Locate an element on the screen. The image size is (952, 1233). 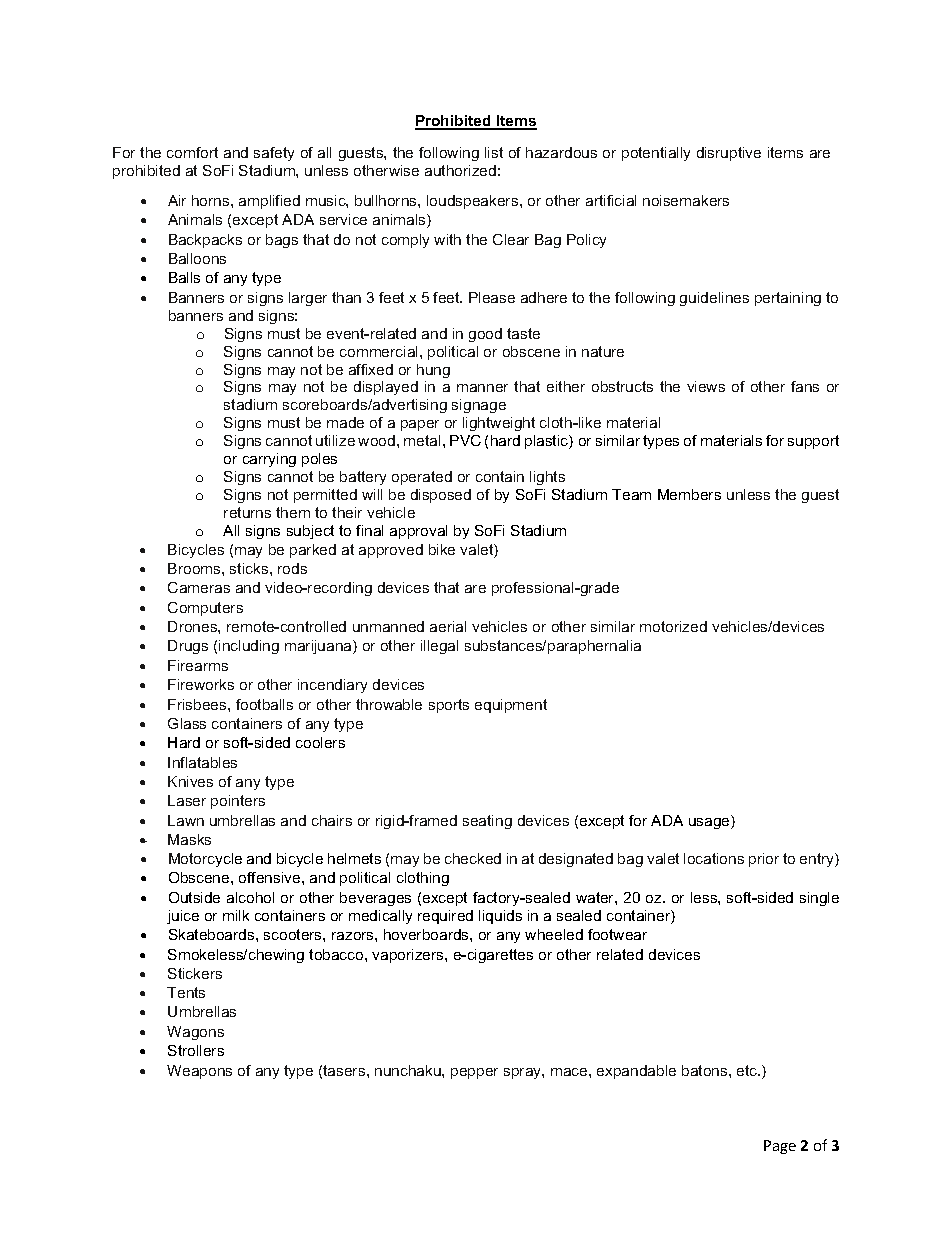
mace is located at coordinates (570, 1072).
